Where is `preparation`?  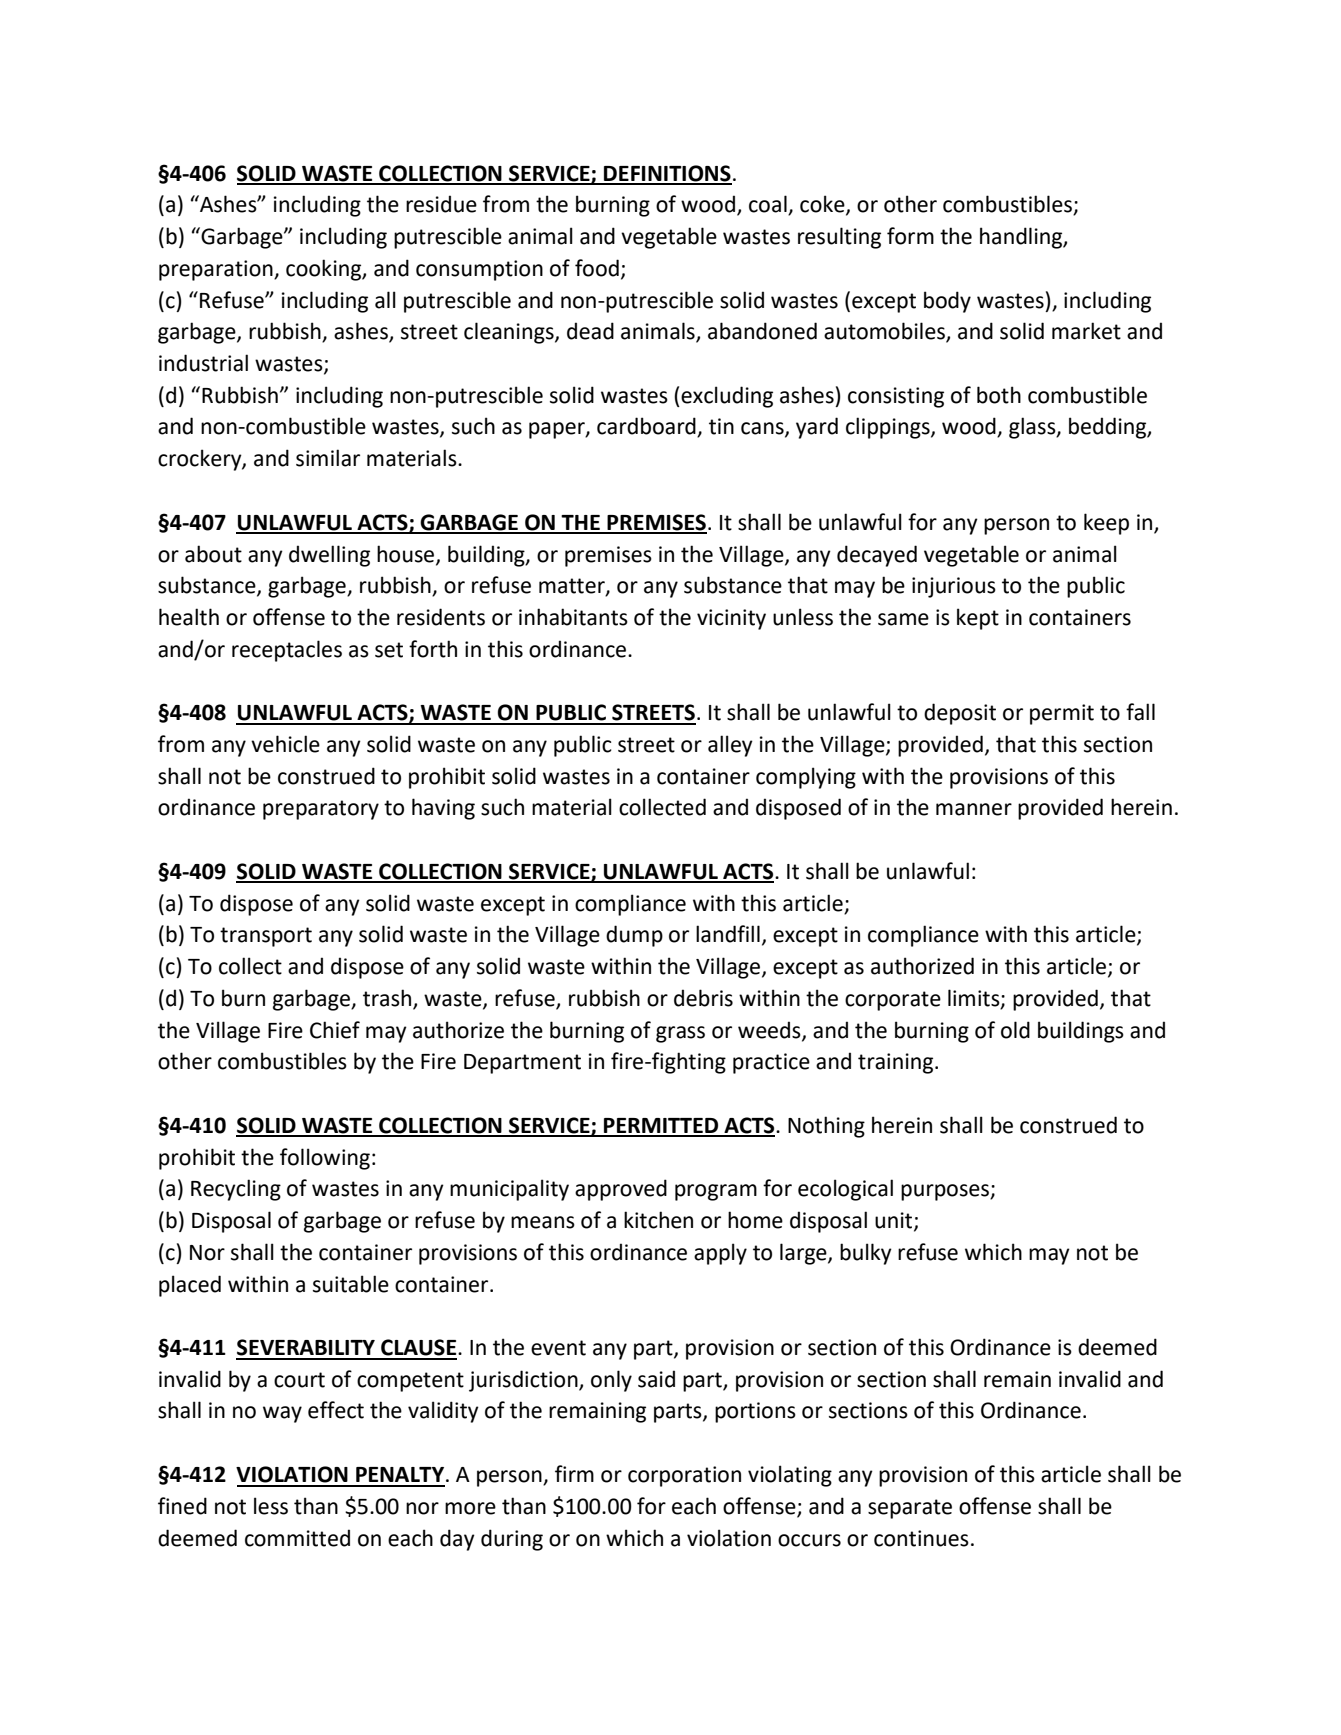 preparation is located at coordinates (217, 270).
